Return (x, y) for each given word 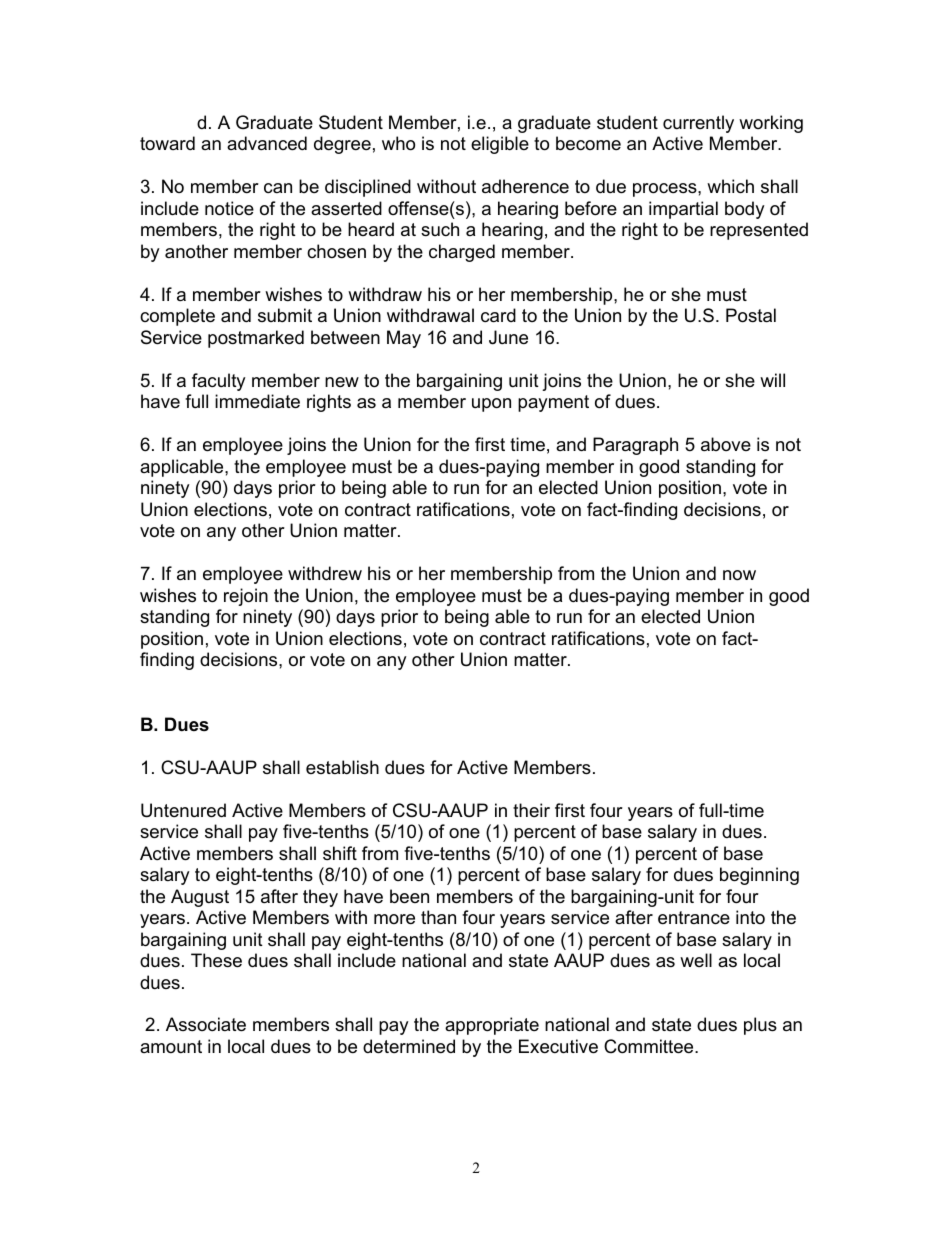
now (739, 575)
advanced (267, 143)
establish (342, 767)
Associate (206, 1024)
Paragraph (635, 446)
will (772, 380)
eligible (500, 145)
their (531, 810)
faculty (219, 382)
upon (491, 405)
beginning (759, 876)
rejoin (246, 597)
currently (698, 124)
